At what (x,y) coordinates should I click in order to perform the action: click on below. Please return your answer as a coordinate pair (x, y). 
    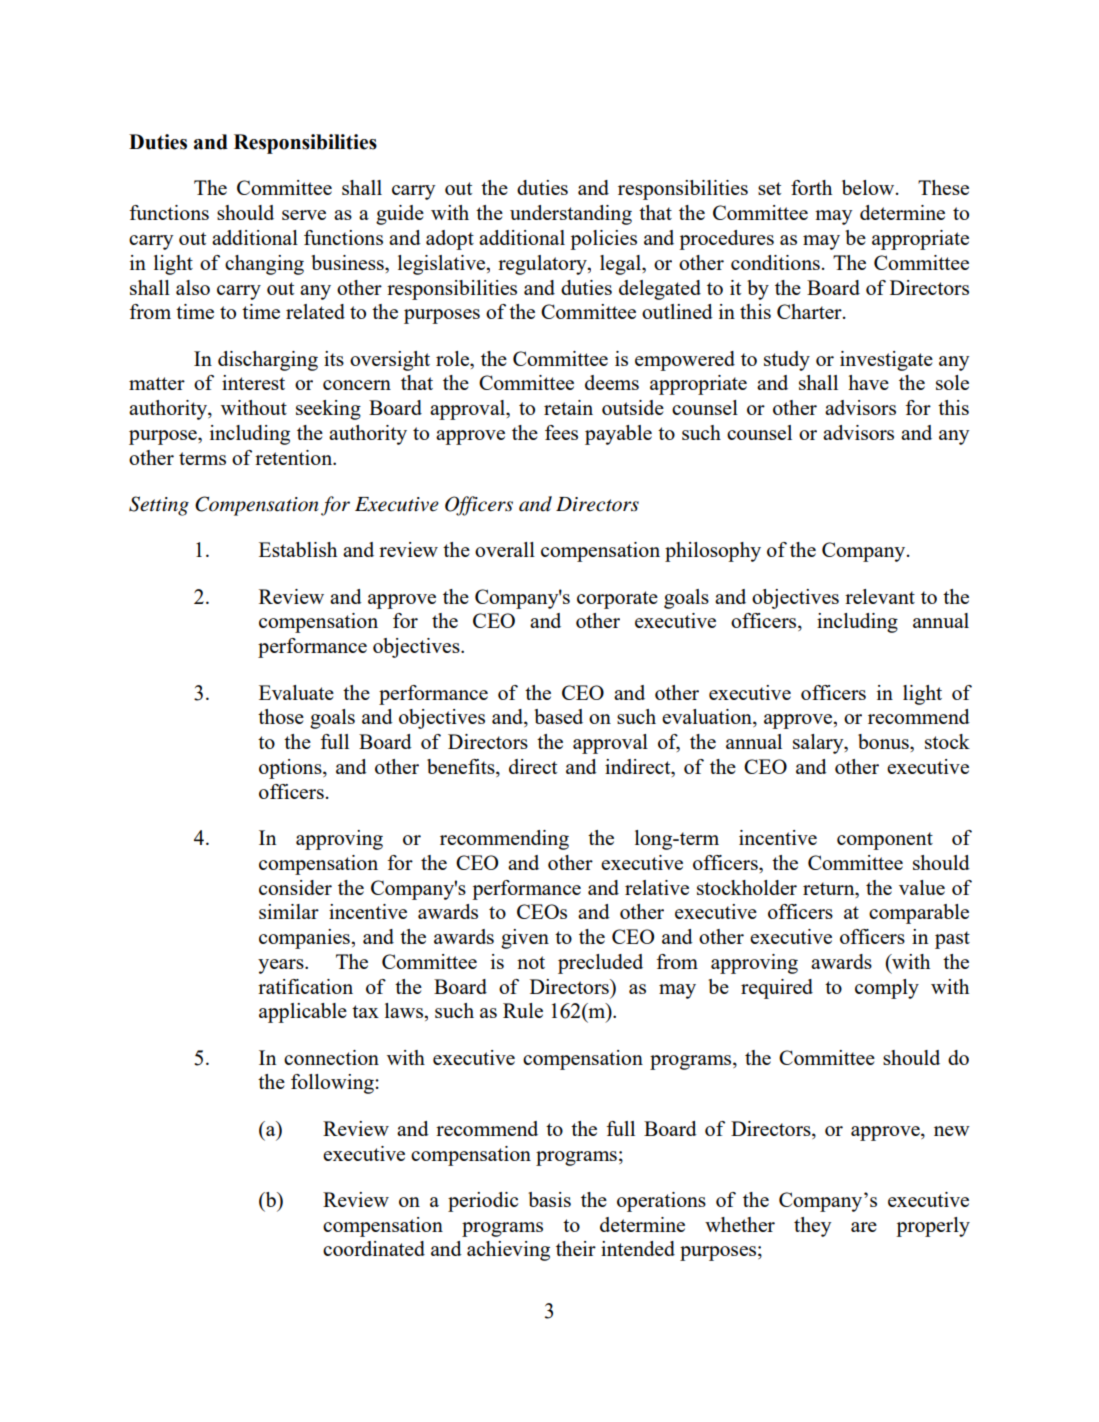
    Looking at the image, I should click on (869, 187).
